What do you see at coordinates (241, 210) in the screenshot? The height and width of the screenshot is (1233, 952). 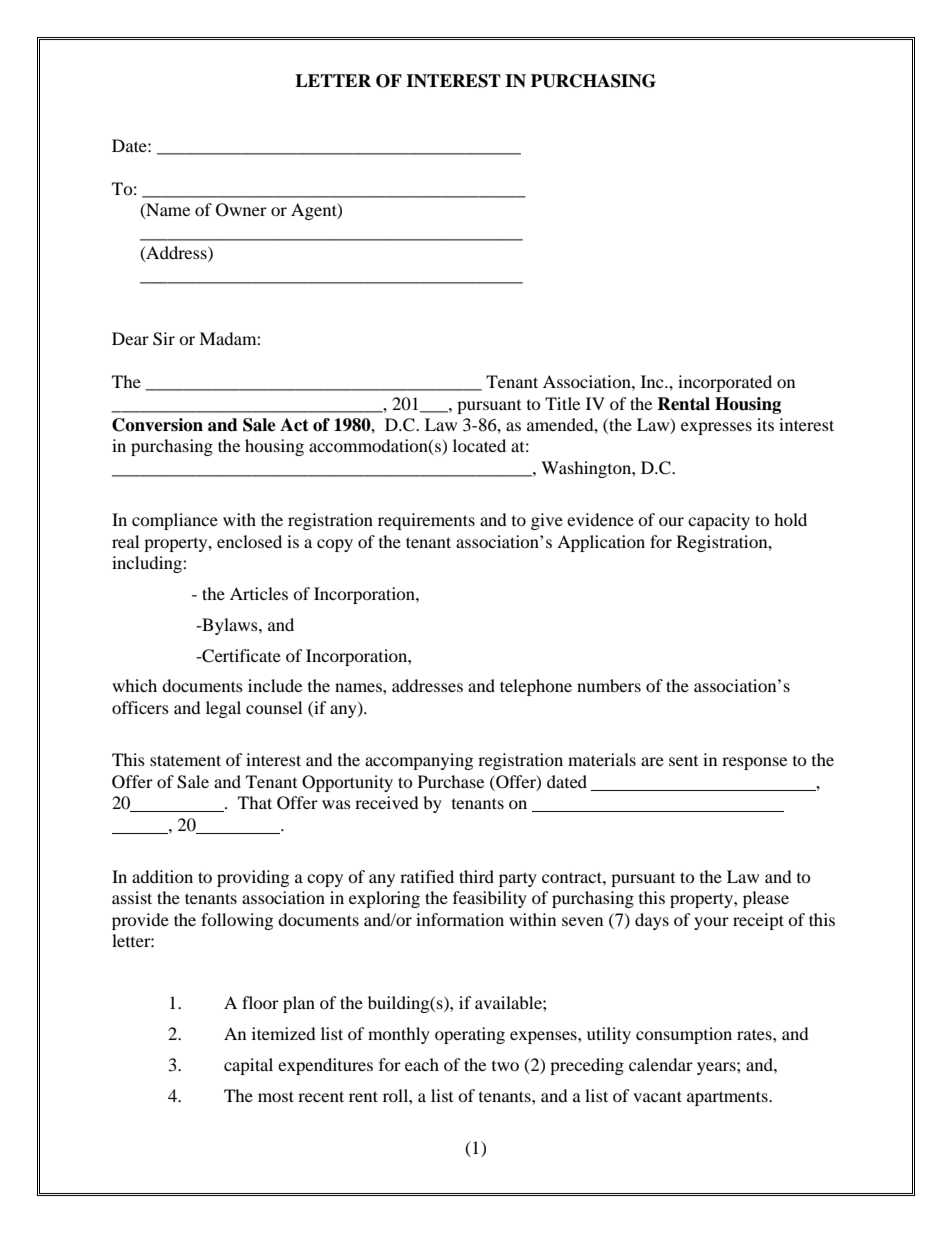 I see `Owner` at bounding box center [241, 210].
